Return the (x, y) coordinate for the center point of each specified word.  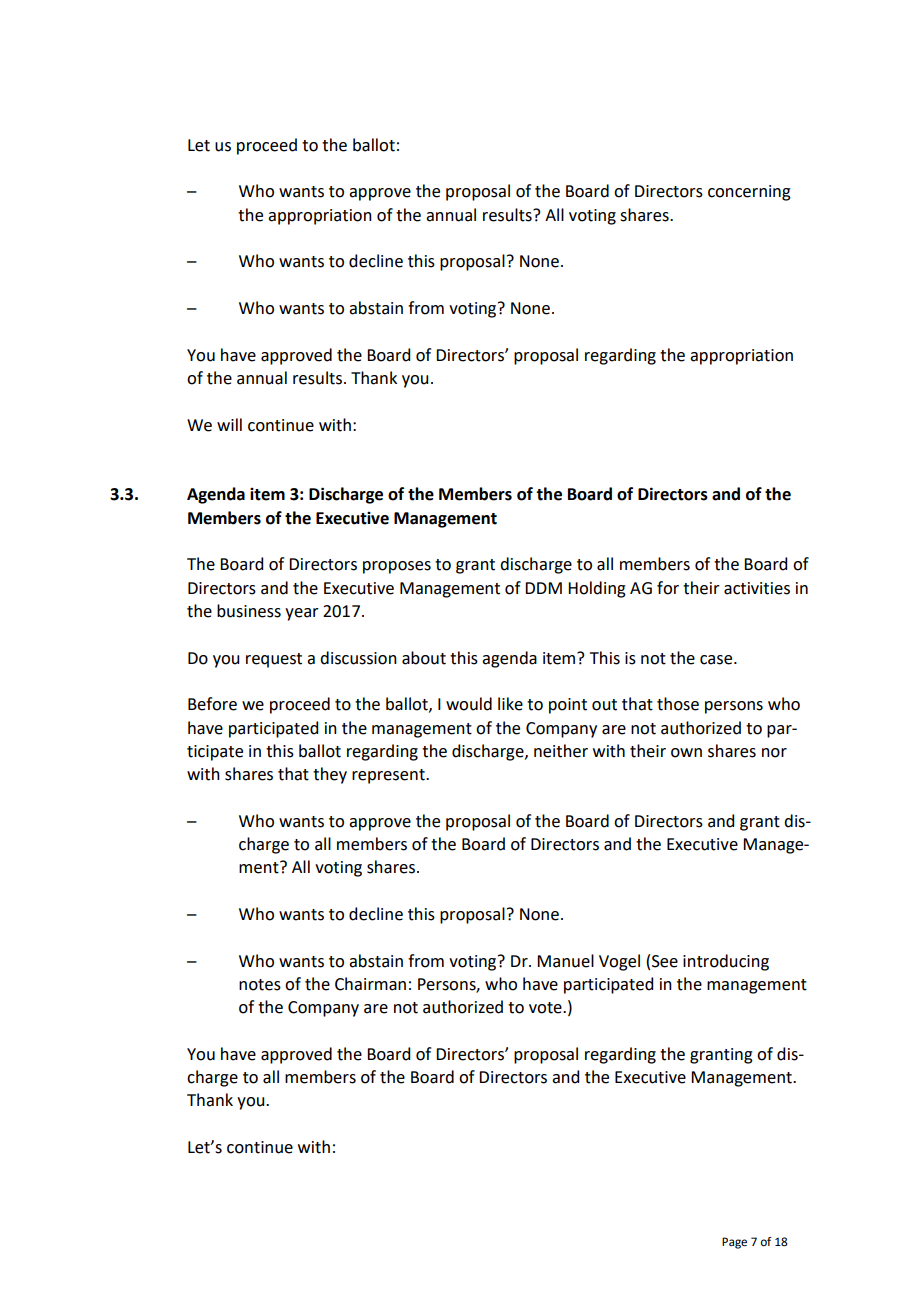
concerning (749, 193)
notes (260, 985)
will (229, 424)
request (274, 660)
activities (757, 588)
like (510, 704)
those (678, 704)
